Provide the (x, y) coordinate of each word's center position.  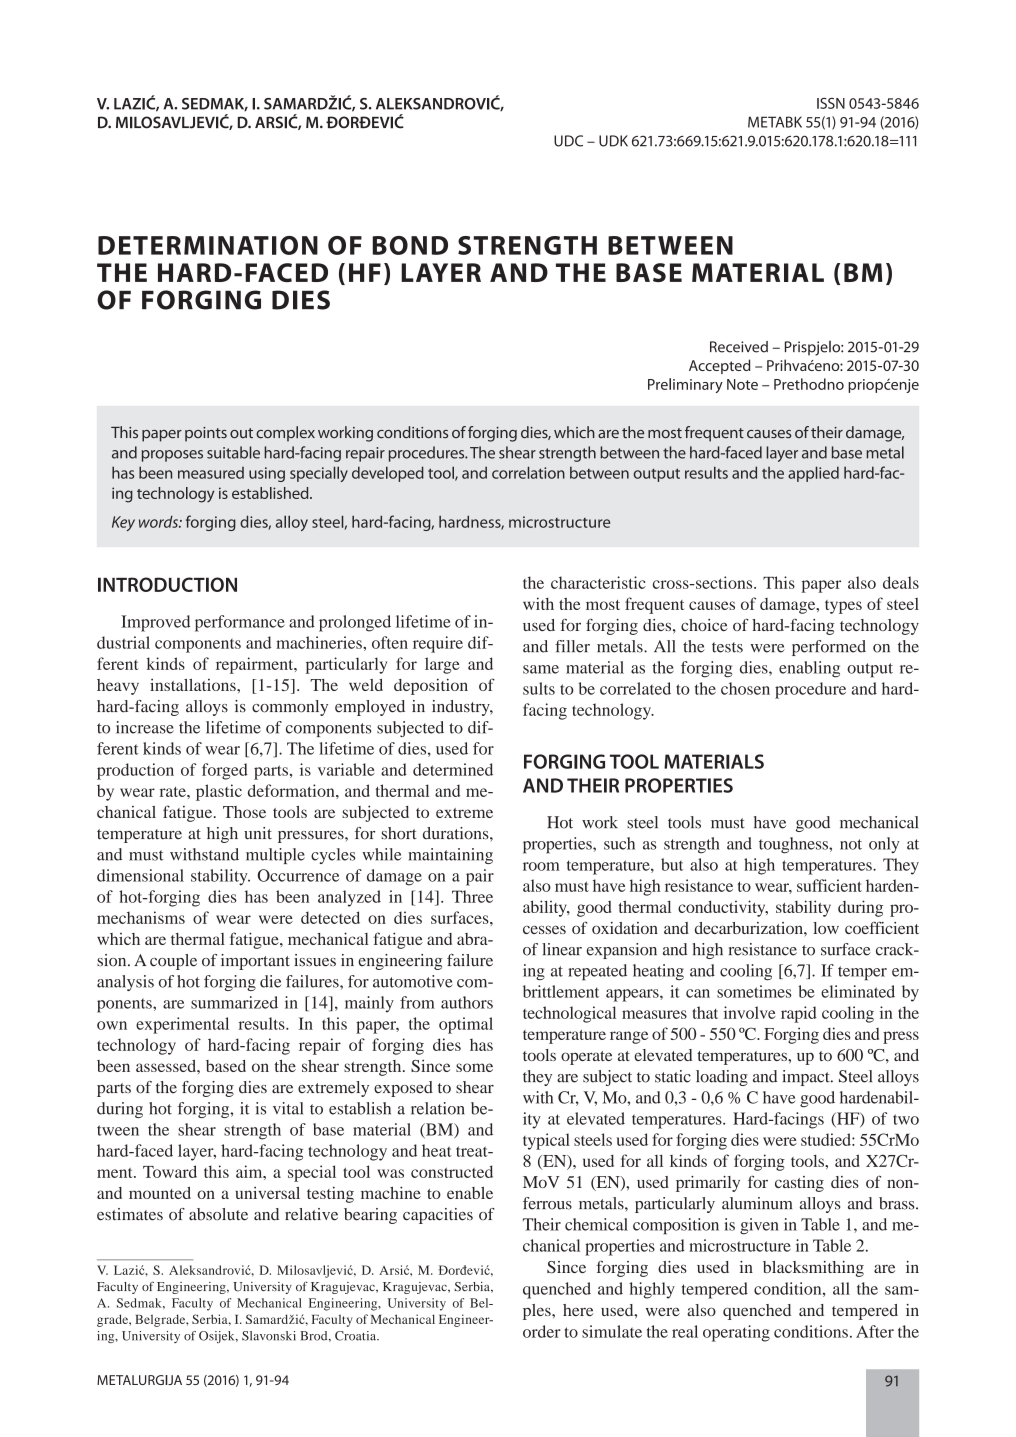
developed (388, 474)
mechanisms (141, 917)
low (826, 928)
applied (813, 474)
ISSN (831, 103)
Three (472, 896)
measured (211, 473)
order (542, 1331)
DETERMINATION (208, 245)
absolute (218, 1214)
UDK (613, 141)
